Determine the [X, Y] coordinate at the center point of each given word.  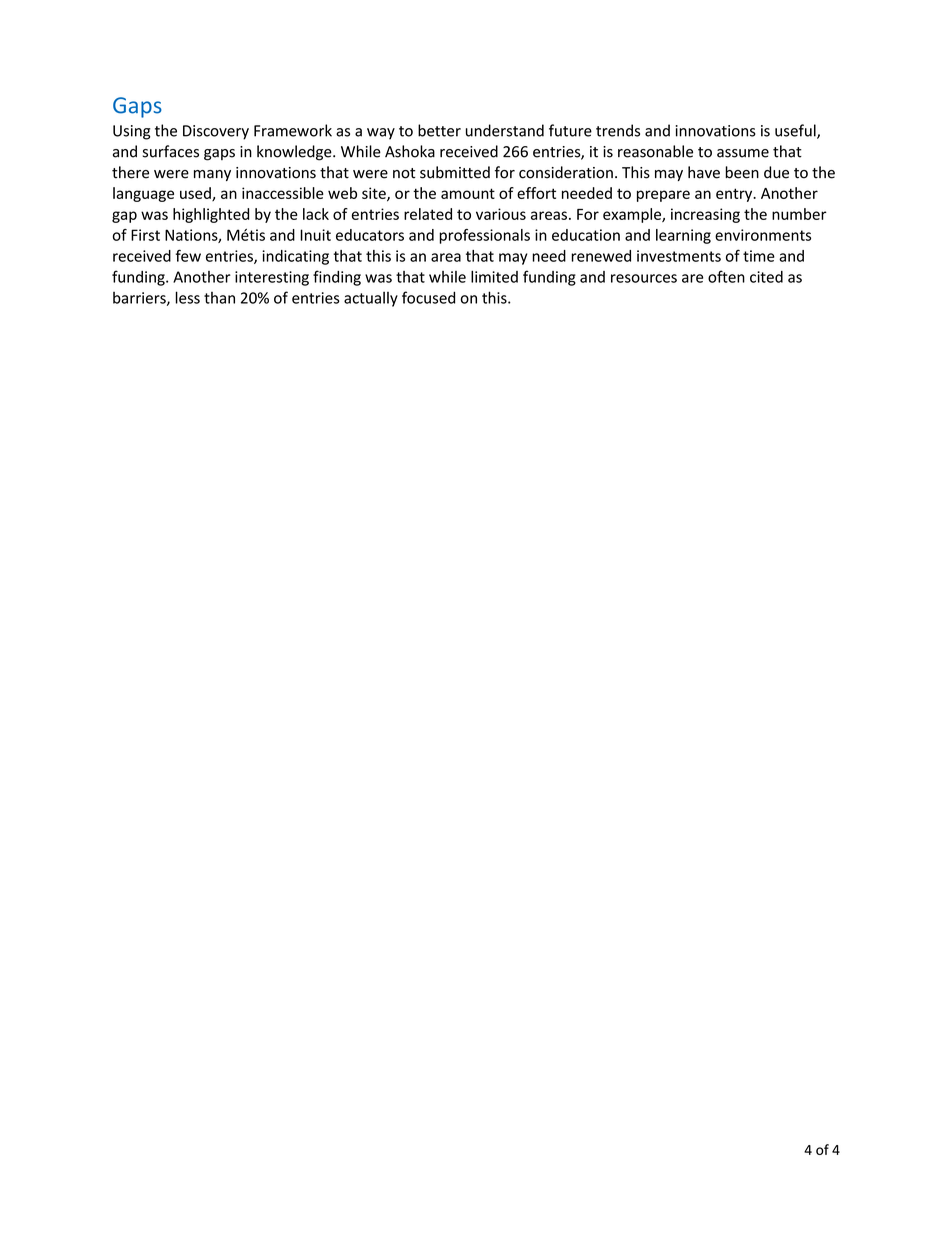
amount [468, 193]
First [145, 235]
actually [371, 299]
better [439, 130]
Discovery [216, 132]
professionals [484, 236]
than [219, 298]
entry [735, 195]
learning [683, 236]
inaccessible [283, 193]
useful [796, 131]
